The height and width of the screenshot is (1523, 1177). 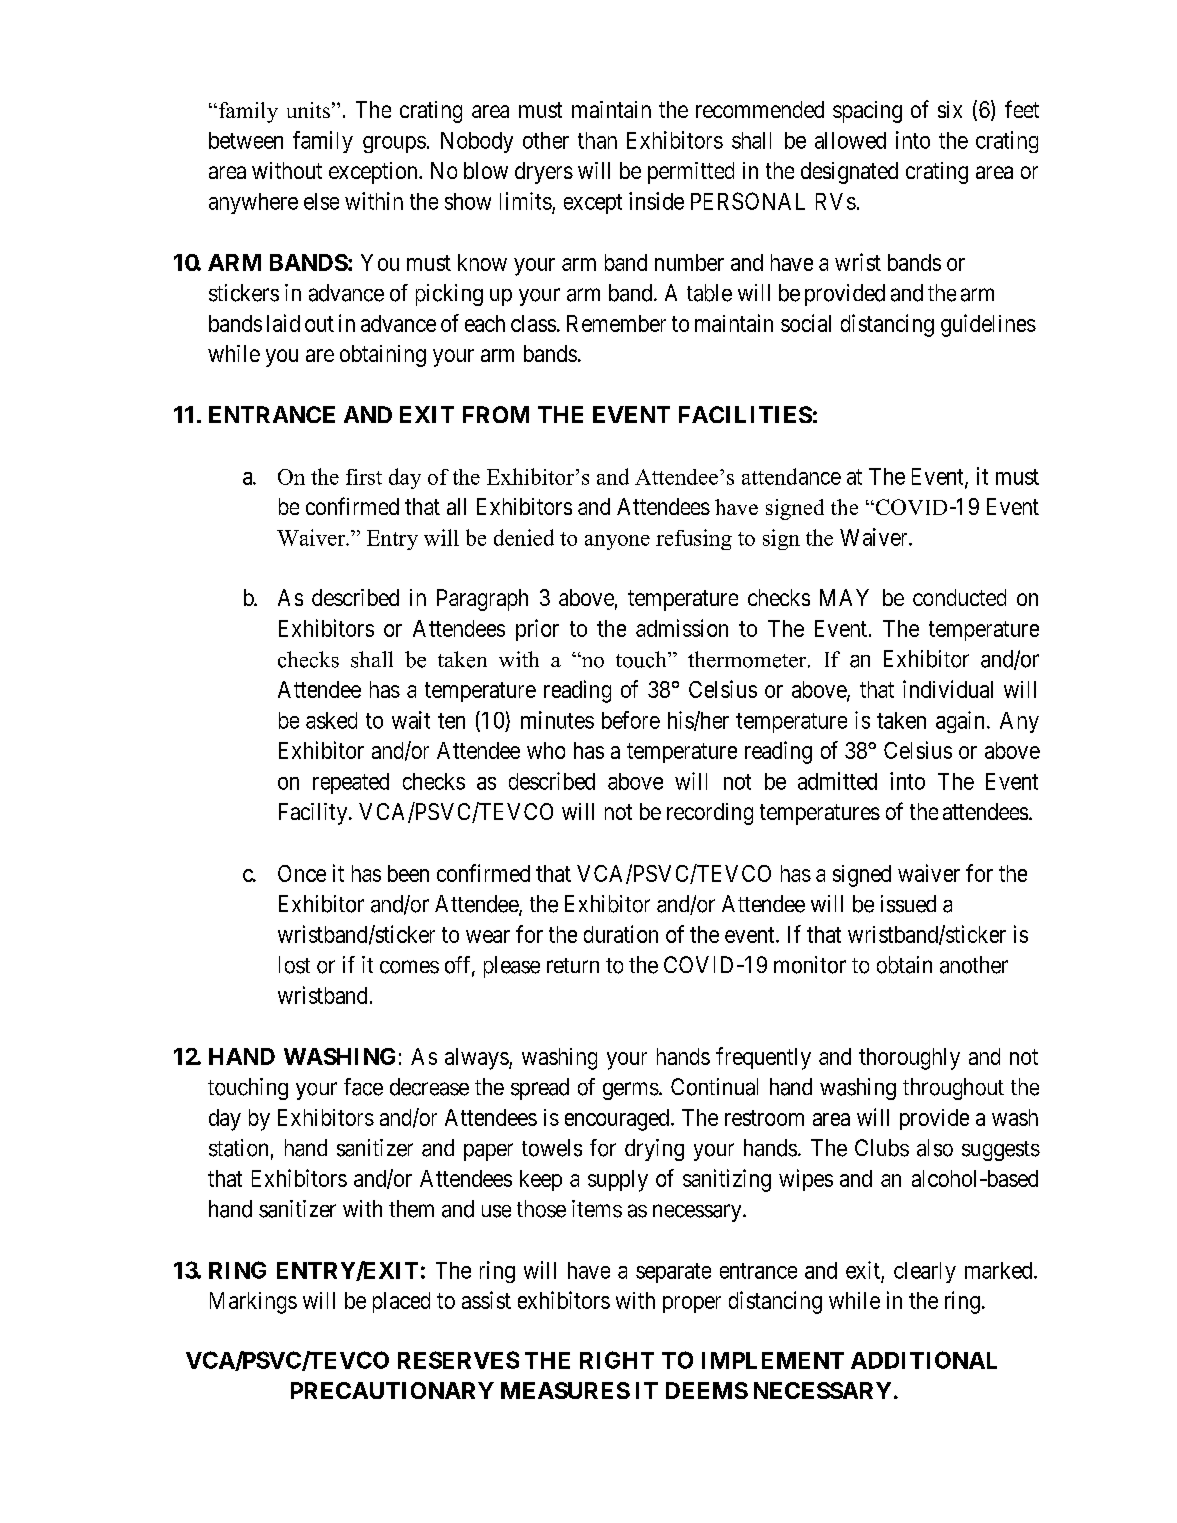 I want to click on asked, so click(x=331, y=720).
